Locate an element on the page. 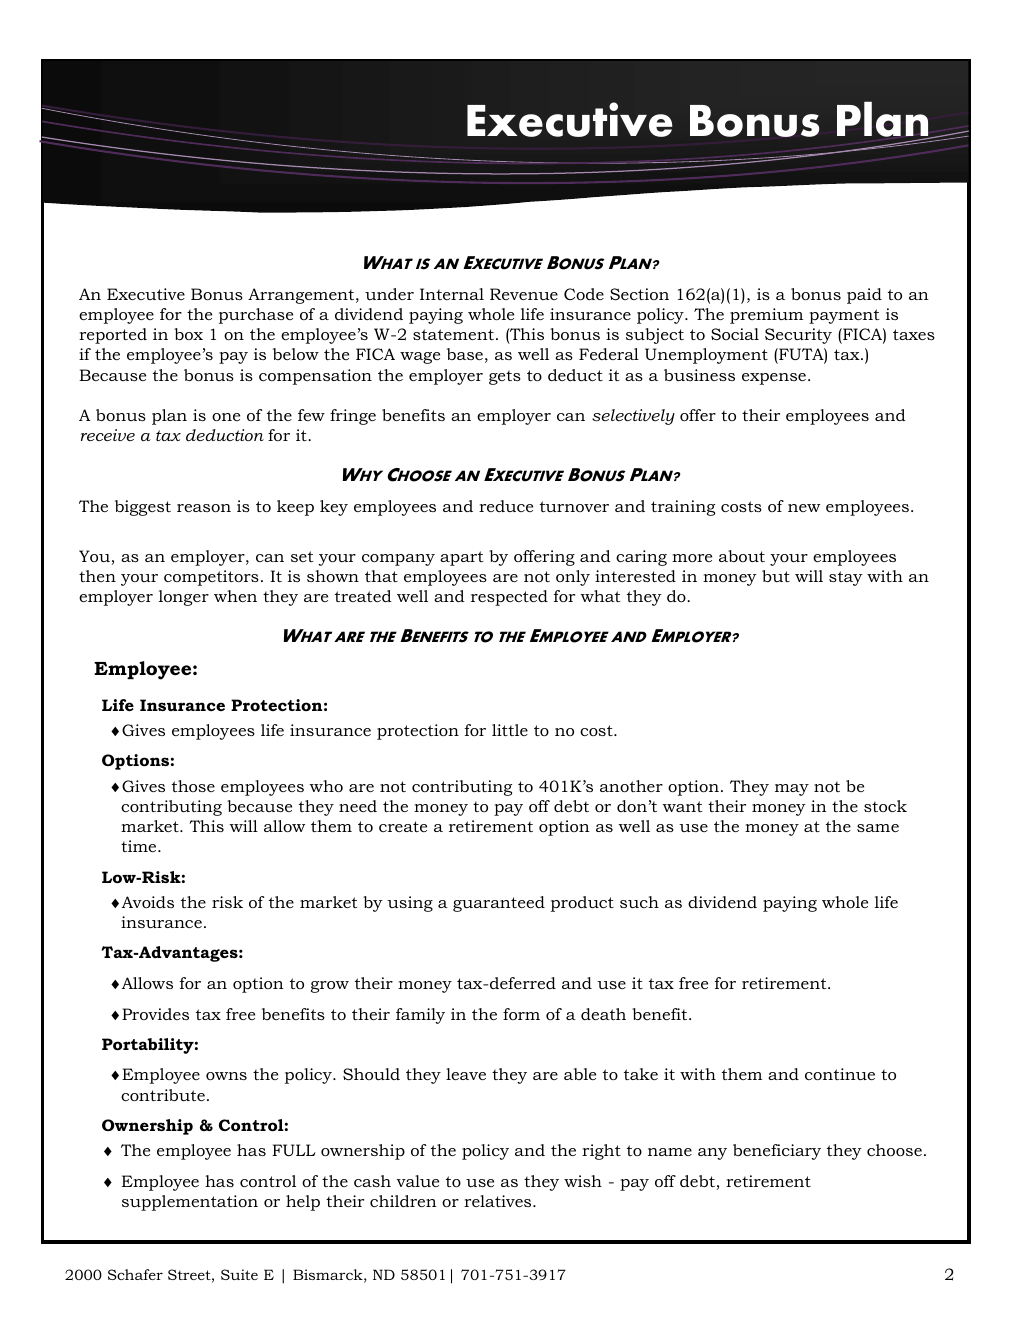 Image resolution: width=1021 pixels, height=1322 pixels. Security is located at coordinates (798, 336).
